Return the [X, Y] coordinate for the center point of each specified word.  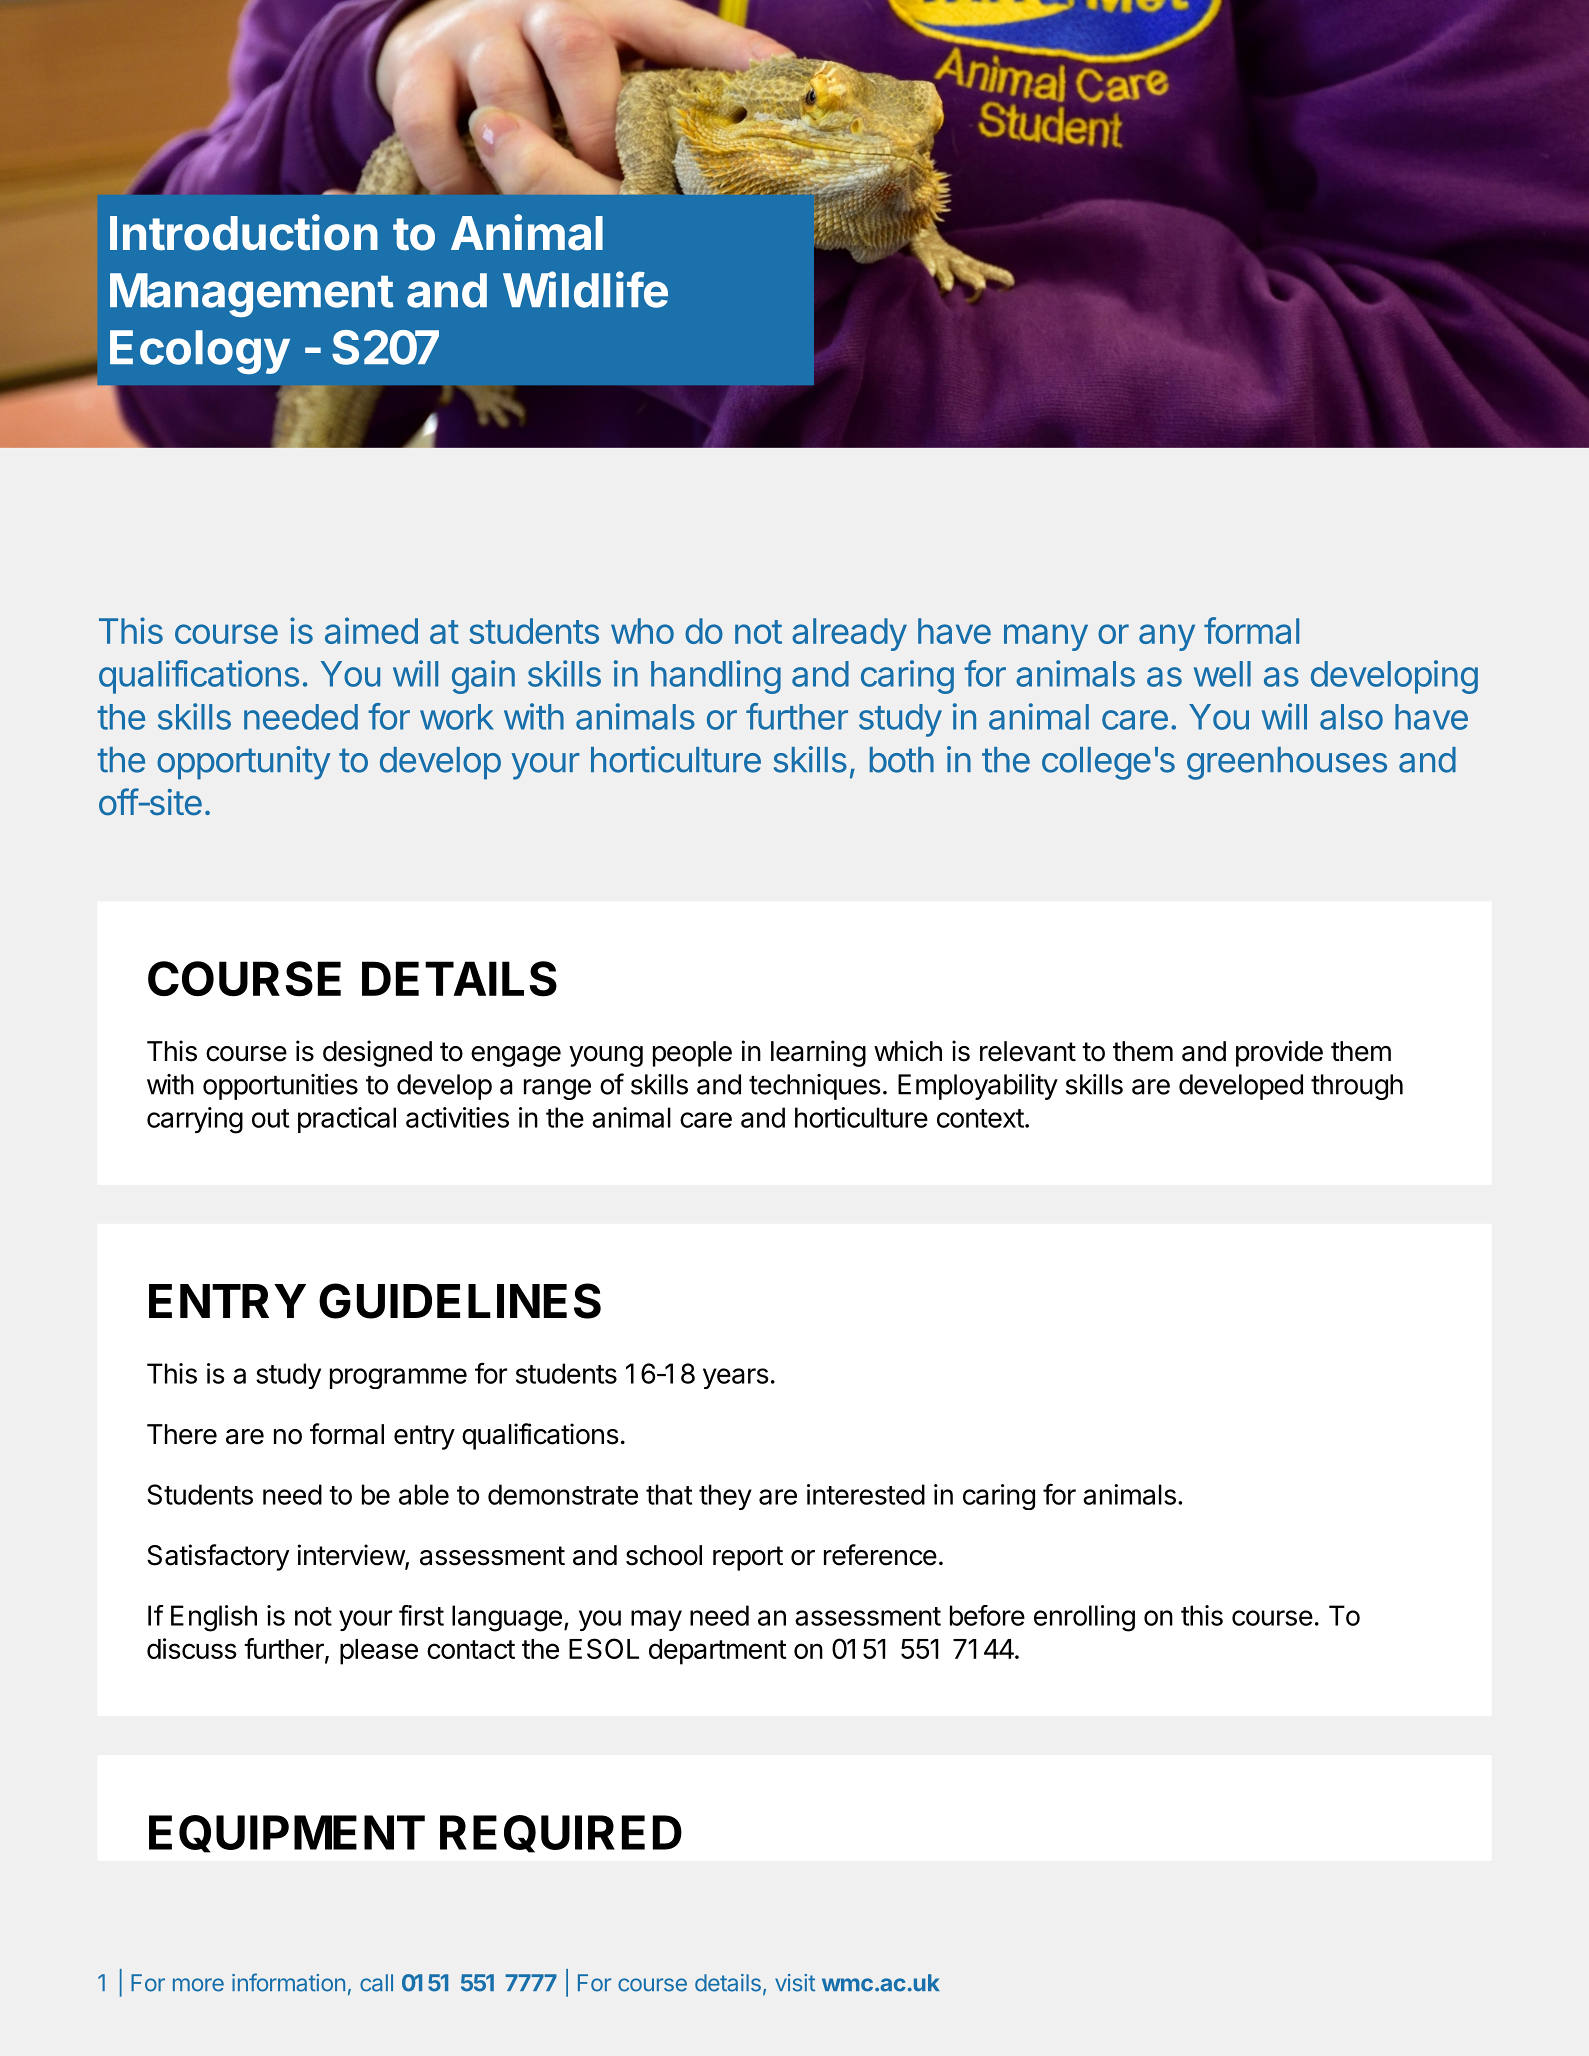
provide [1279, 1053]
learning [818, 1053]
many [1046, 637]
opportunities [280, 1087]
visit [795, 1983]
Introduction [244, 232]
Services [713, 141]
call [376, 1983]
